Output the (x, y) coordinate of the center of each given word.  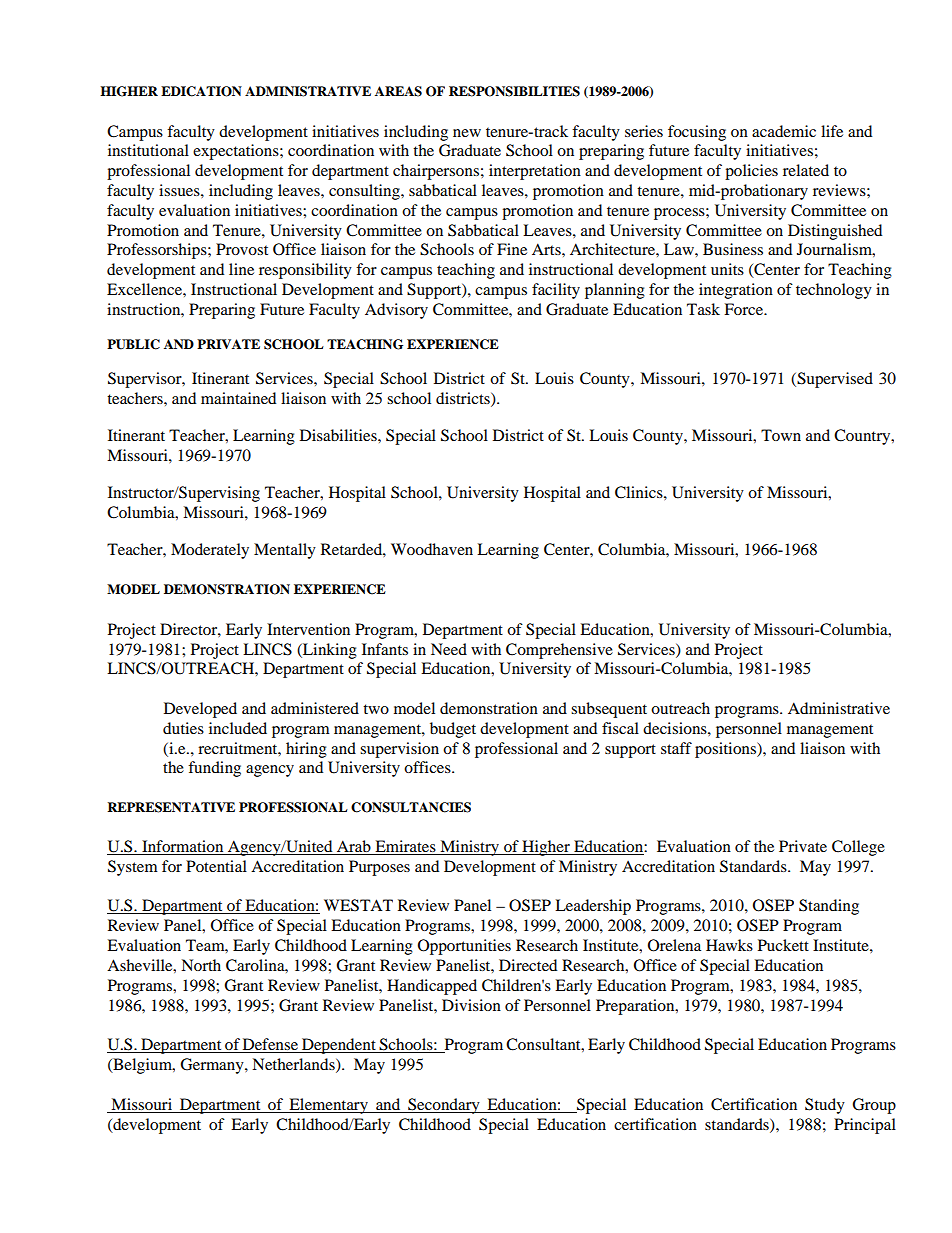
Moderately (210, 551)
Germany (213, 1066)
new (467, 133)
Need (449, 649)
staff (676, 748)
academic (784, 131)
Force (745, 309)
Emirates (405, 847)
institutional (148, 150)
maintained (238, 398)
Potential (216, 866)
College (858, 848)
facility (556, 291)
